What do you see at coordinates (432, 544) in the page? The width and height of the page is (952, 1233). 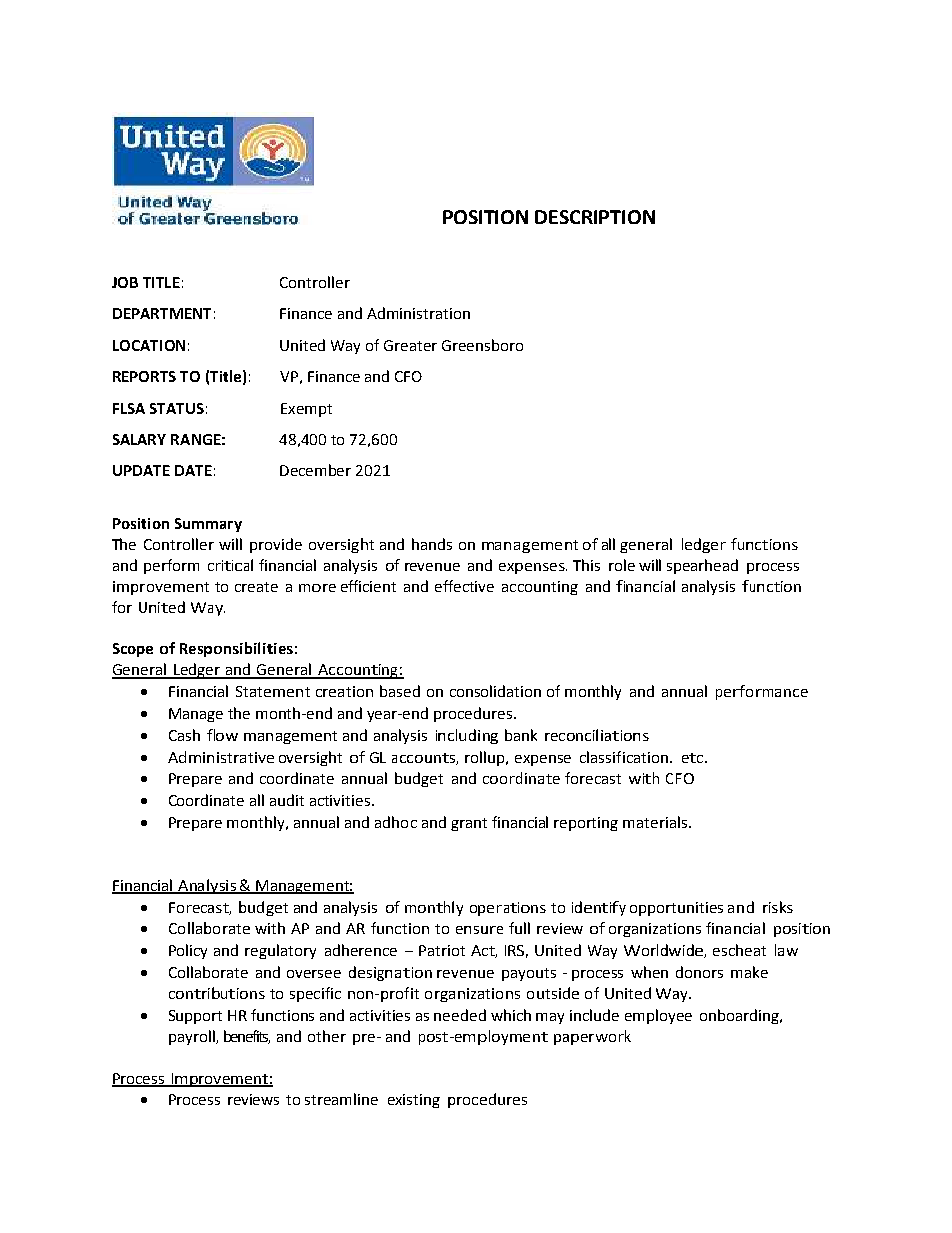 I see `hands` at bounding box center [432, 544].
